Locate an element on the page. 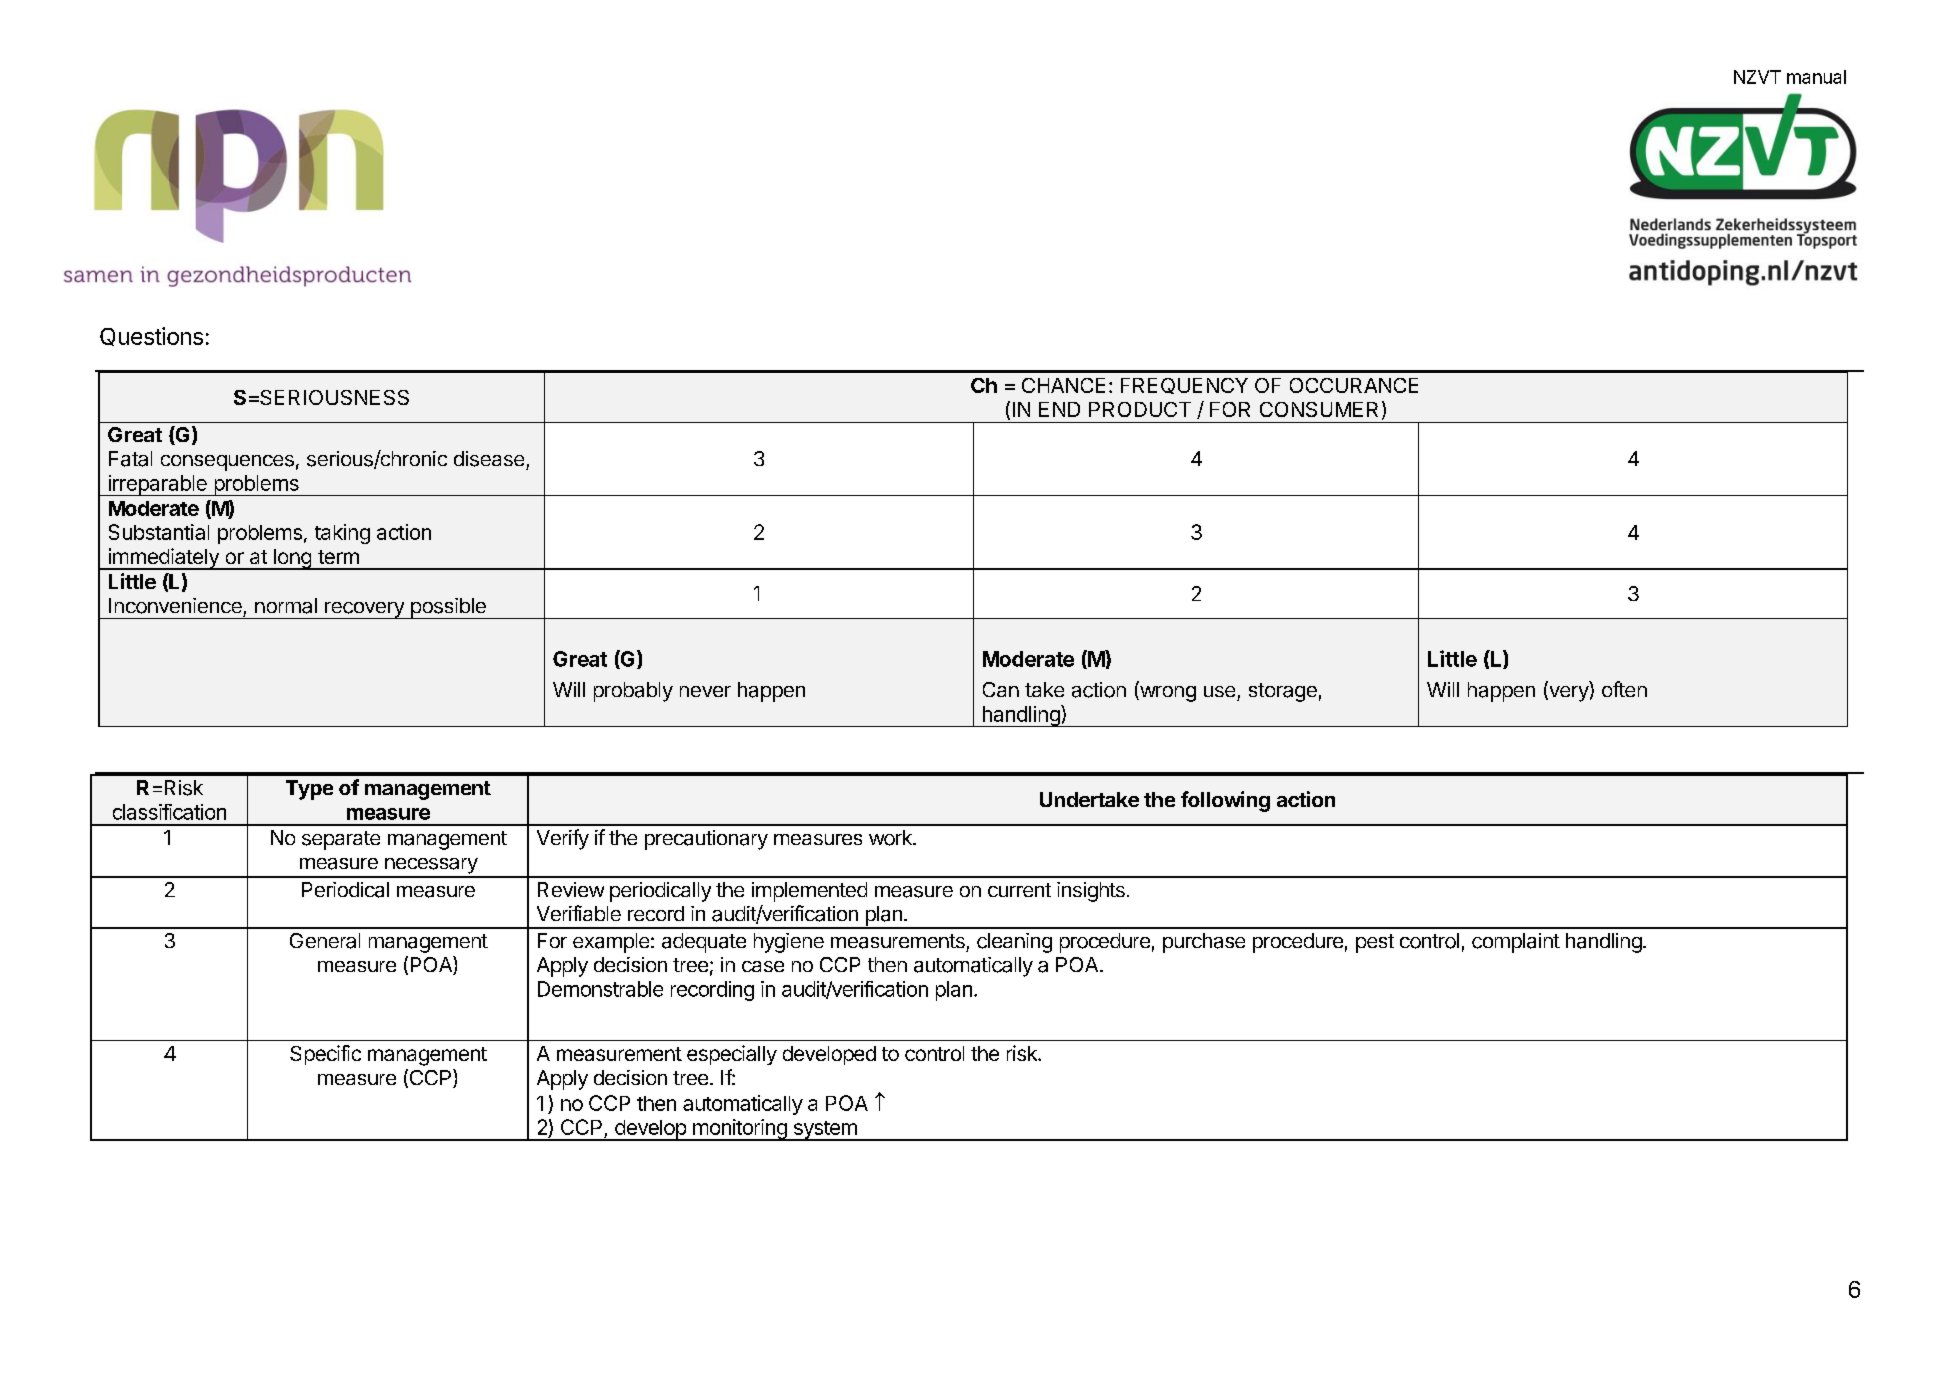 Image resolution: width=1959 pixels, height=1385 pixels. OCCURANCE is located at coordinates (1354, 385).
